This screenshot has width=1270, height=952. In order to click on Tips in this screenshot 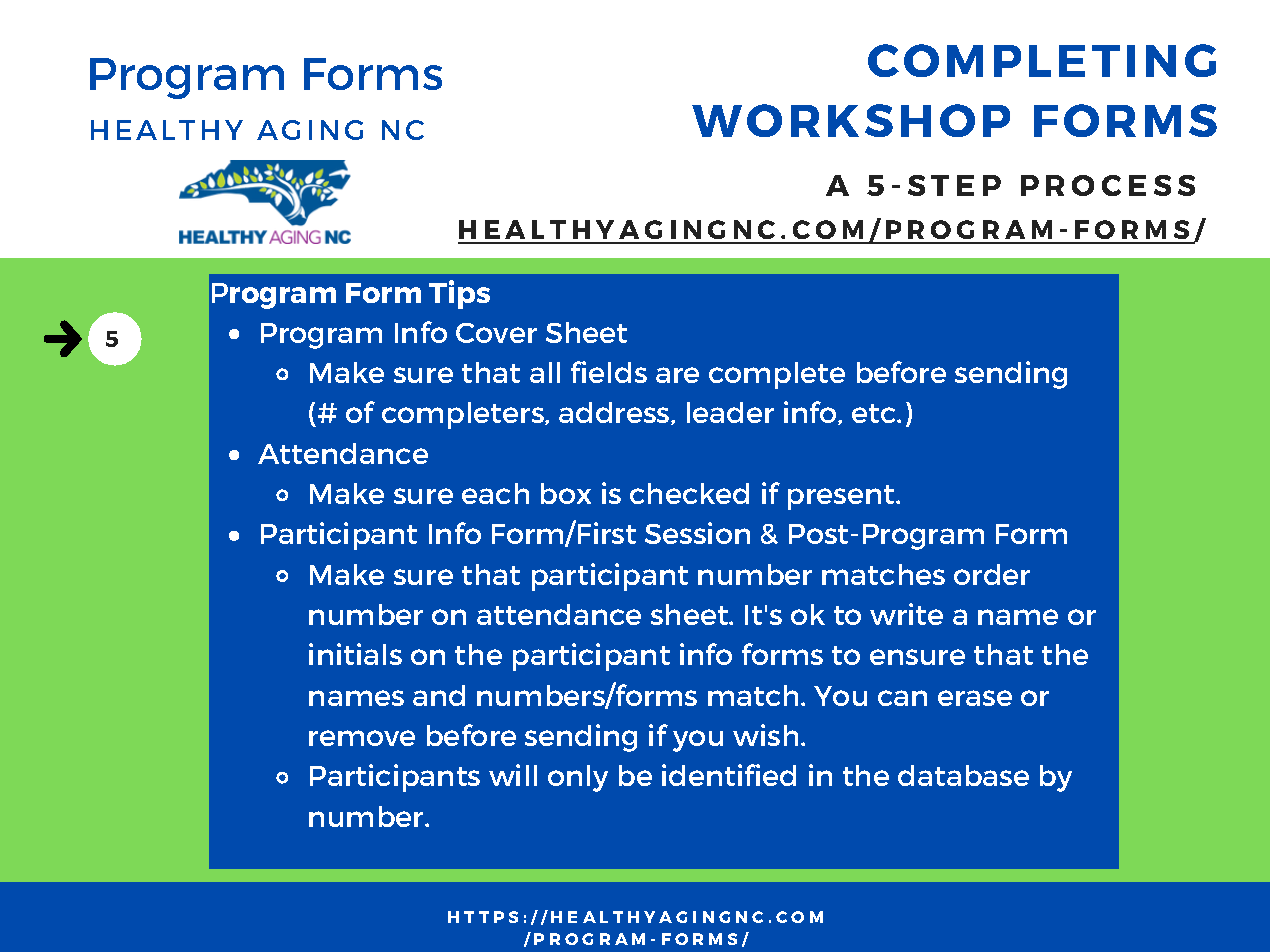, I will do `click(459, 294)`.
